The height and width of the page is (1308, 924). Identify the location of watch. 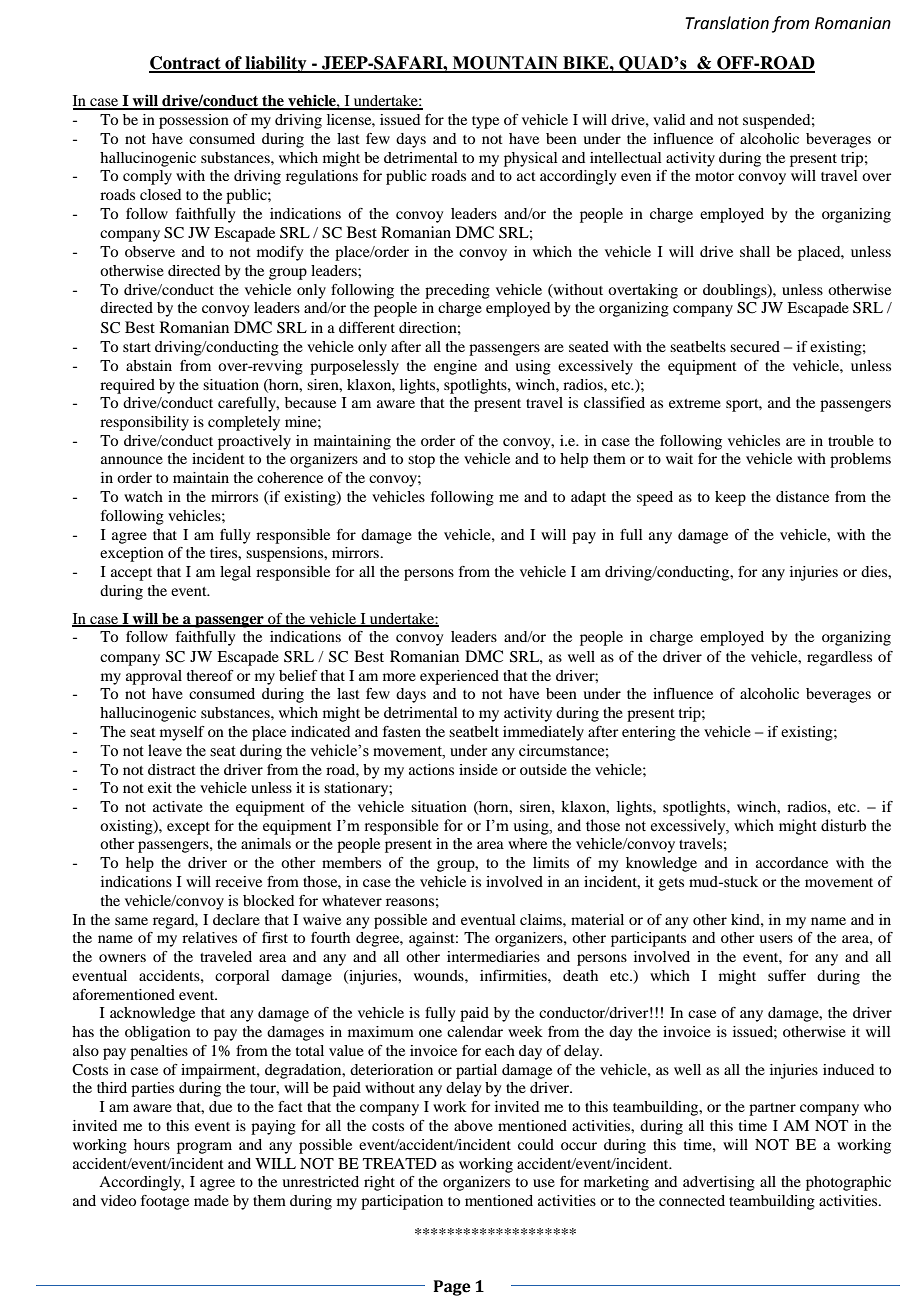
(143, 496).
